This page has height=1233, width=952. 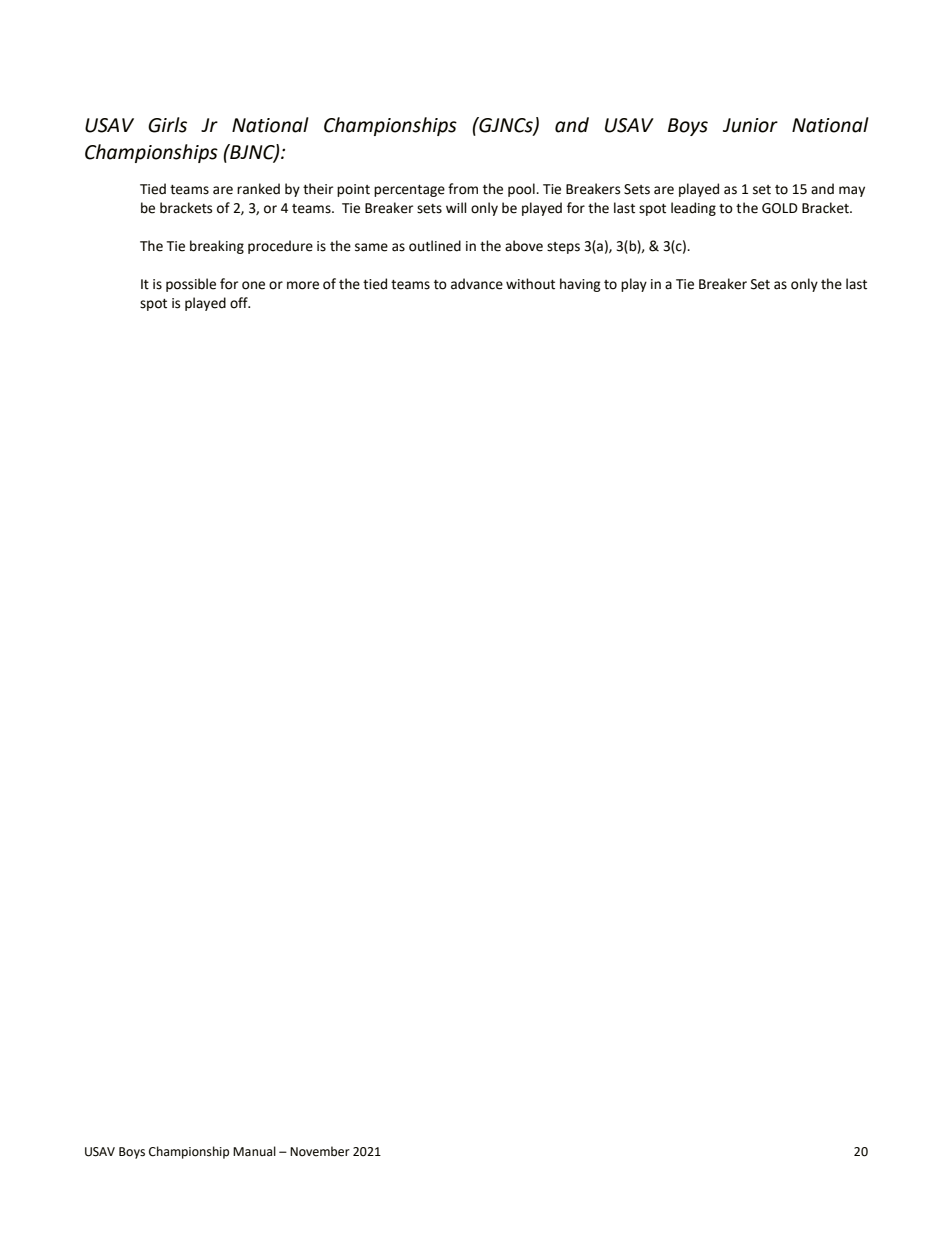 What do you see at coordinates (563, 248) in the page?
I see `steps` at bounding box center [563, 248].
